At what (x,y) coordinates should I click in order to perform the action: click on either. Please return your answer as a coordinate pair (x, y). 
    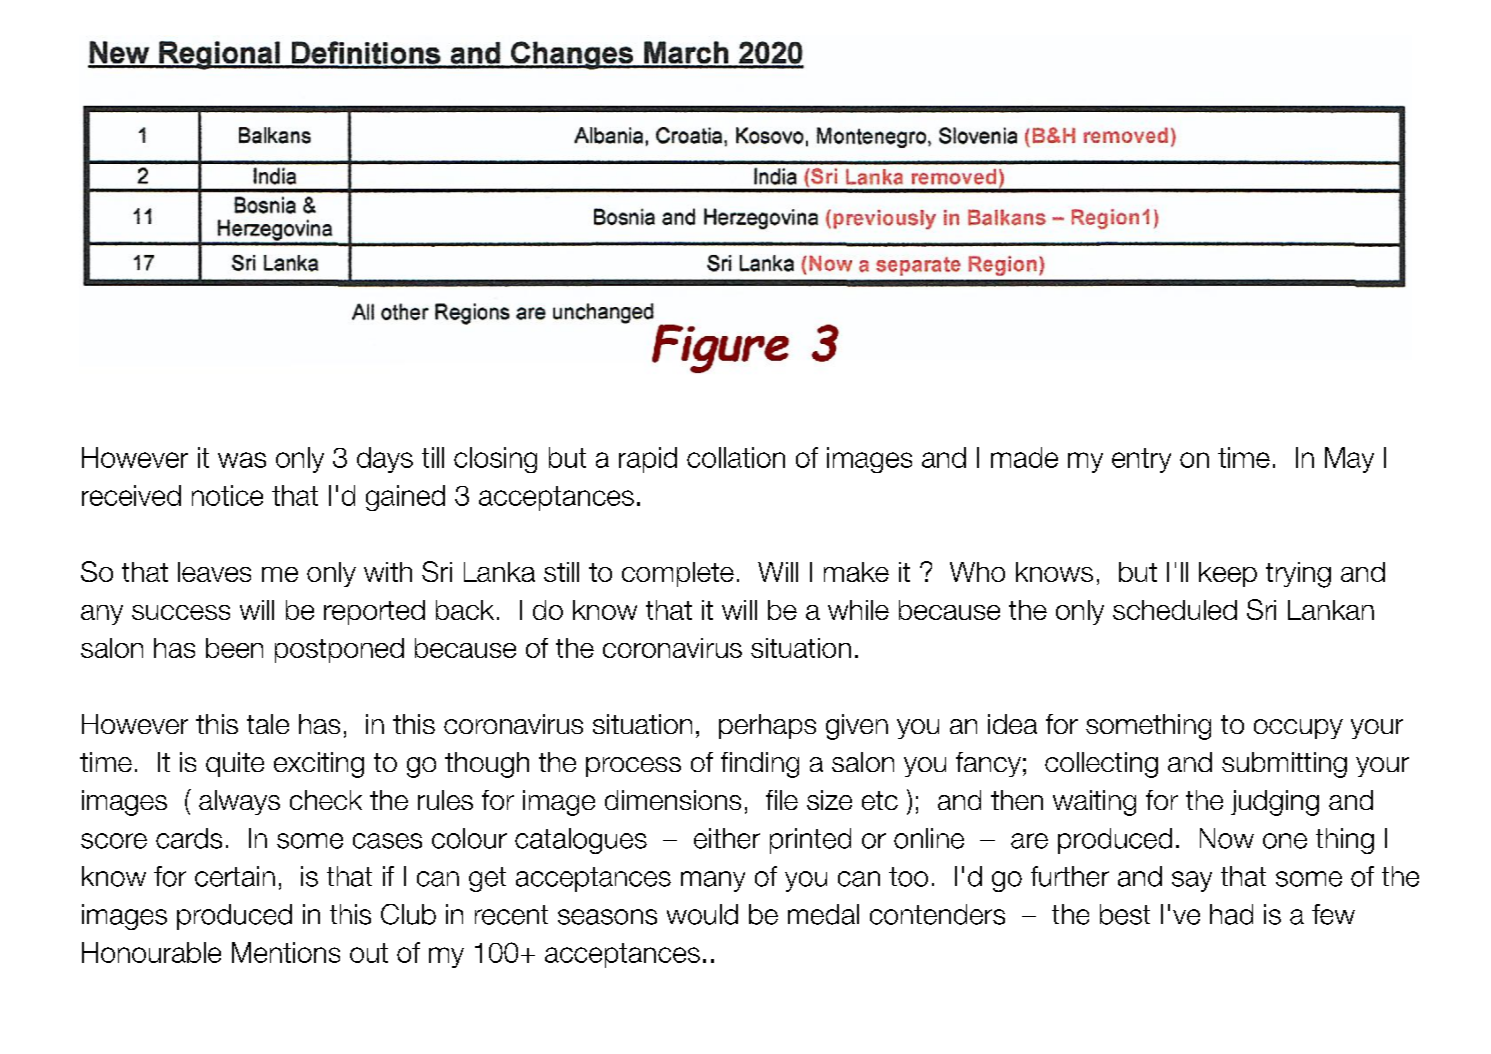
    Looking at the image, I should click on (727, 838).
